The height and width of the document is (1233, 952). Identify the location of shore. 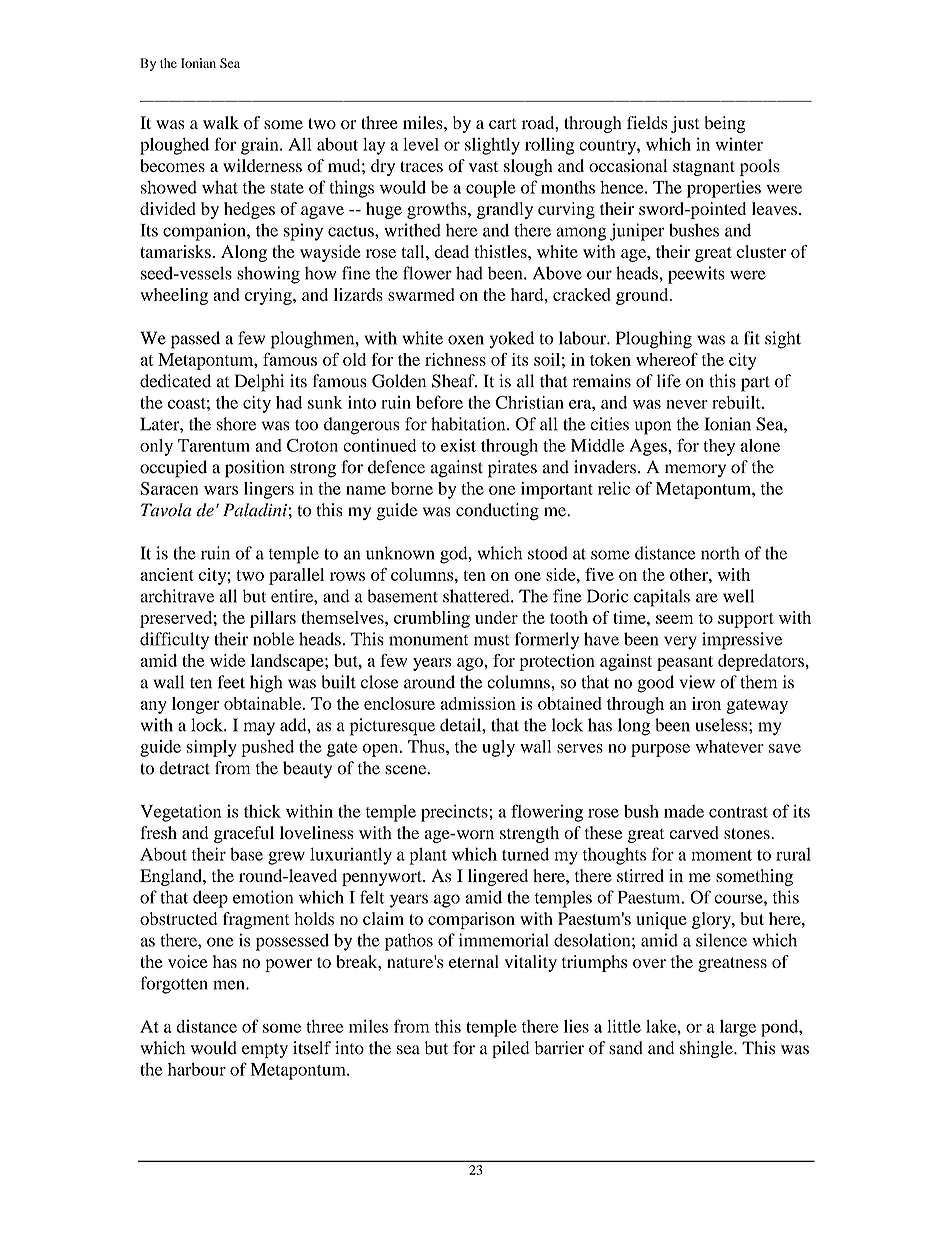
(236, 424).
